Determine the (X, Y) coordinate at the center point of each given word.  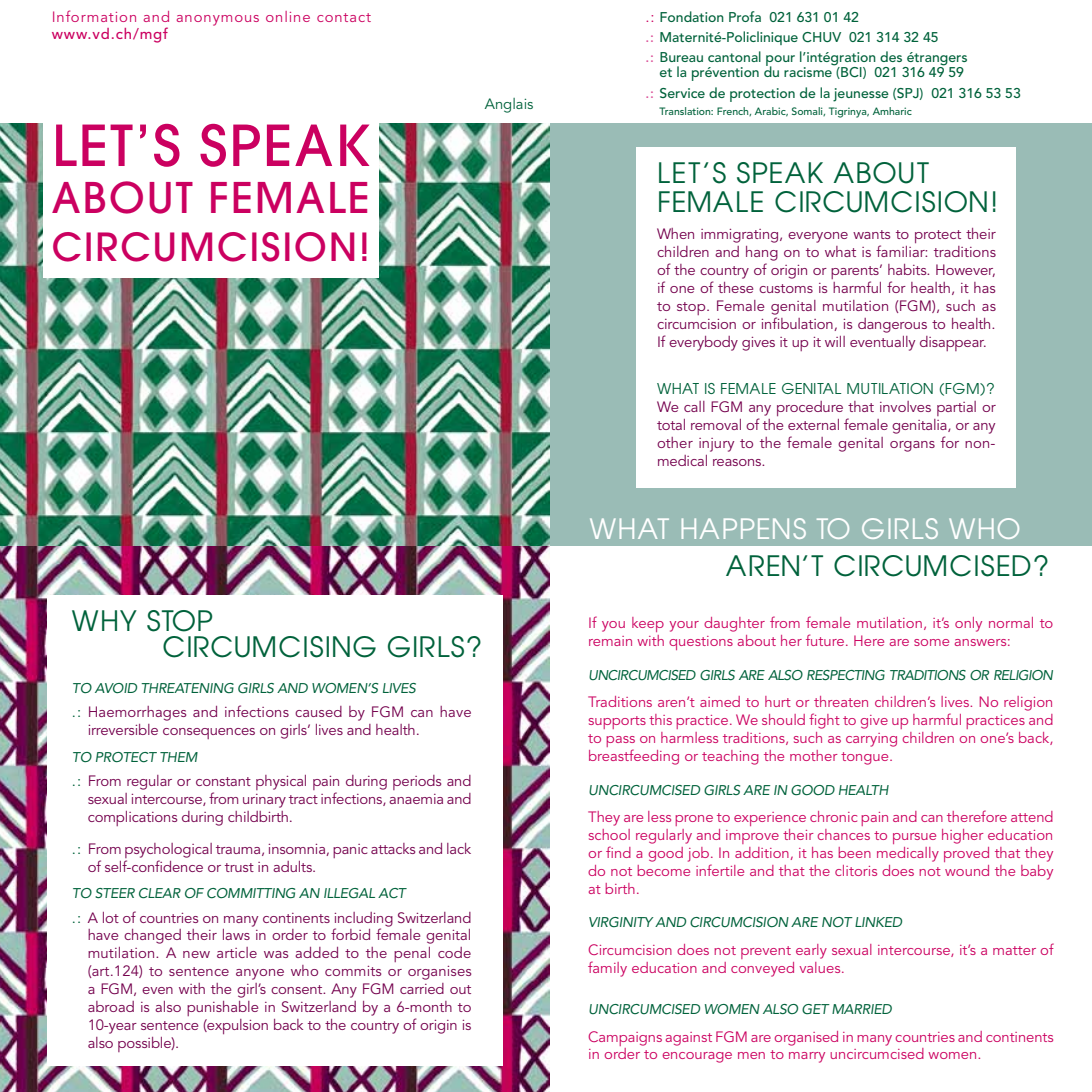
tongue (866, 758)
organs (912, 446)
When (675, 233)
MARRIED (862, 1009)
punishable (222, 1008)
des (891, 56)
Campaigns (625, 1038)
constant (223, 781)
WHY (104, 620)
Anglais (509, 105)
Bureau (681, 57)
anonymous (218, 20)
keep (648, 624)
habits (908, 269)
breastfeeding (634, 757)
